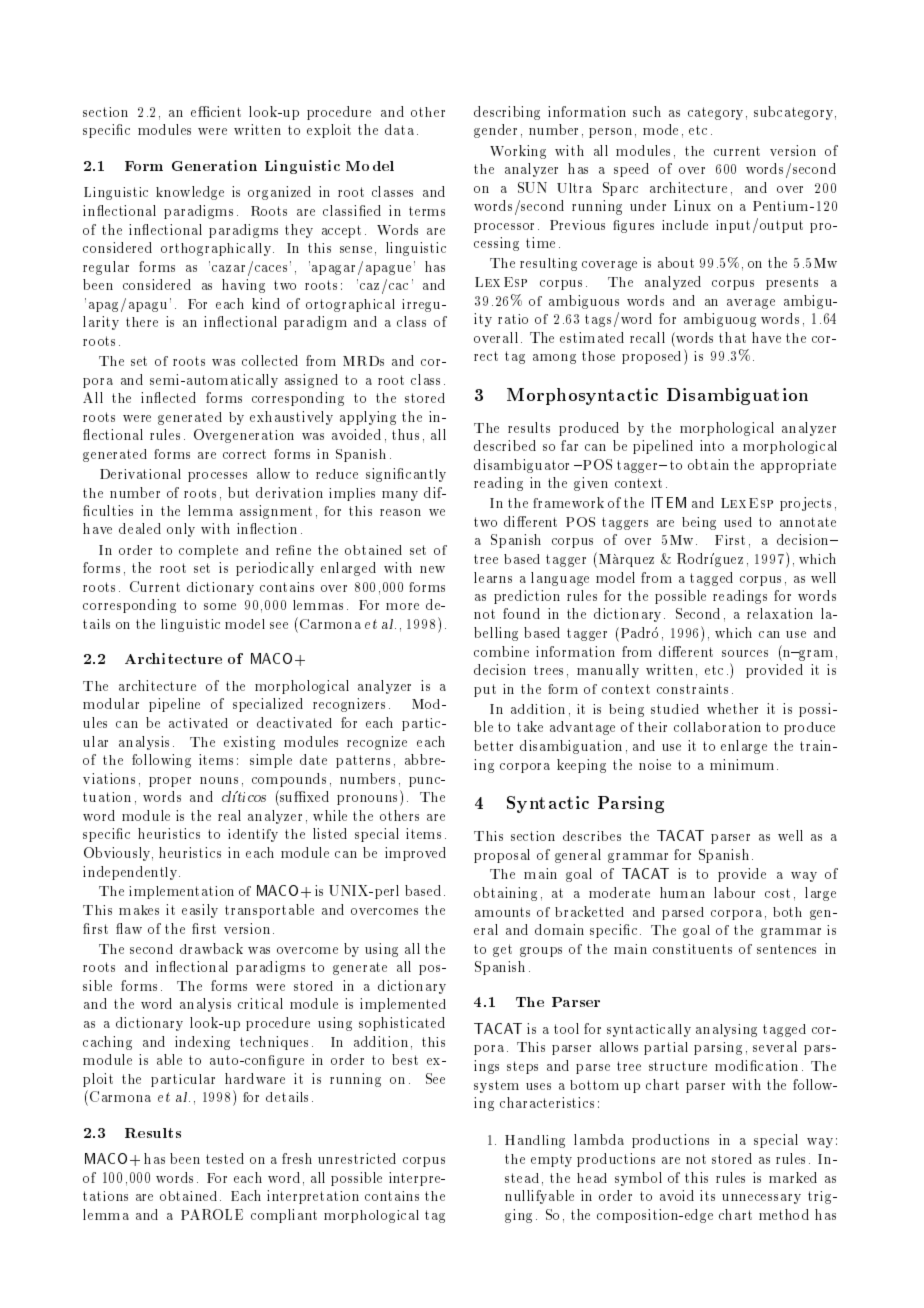 The image size is (924, 1308). Describe the element at coordinates (692, 205) in the screenshot. I see `Linux` at that location.
